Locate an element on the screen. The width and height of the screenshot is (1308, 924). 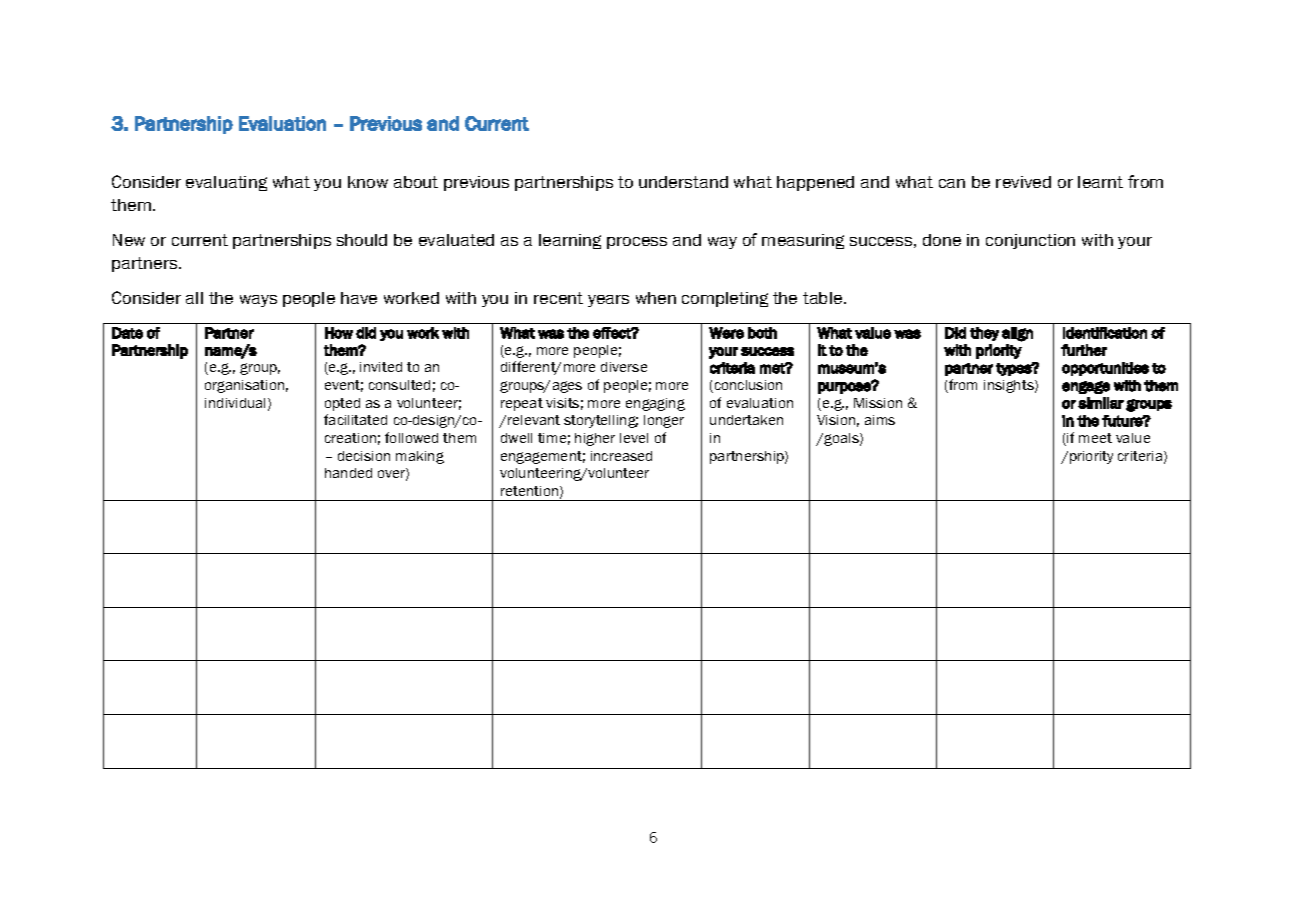
engaging is located at coordinates (655, 404).
